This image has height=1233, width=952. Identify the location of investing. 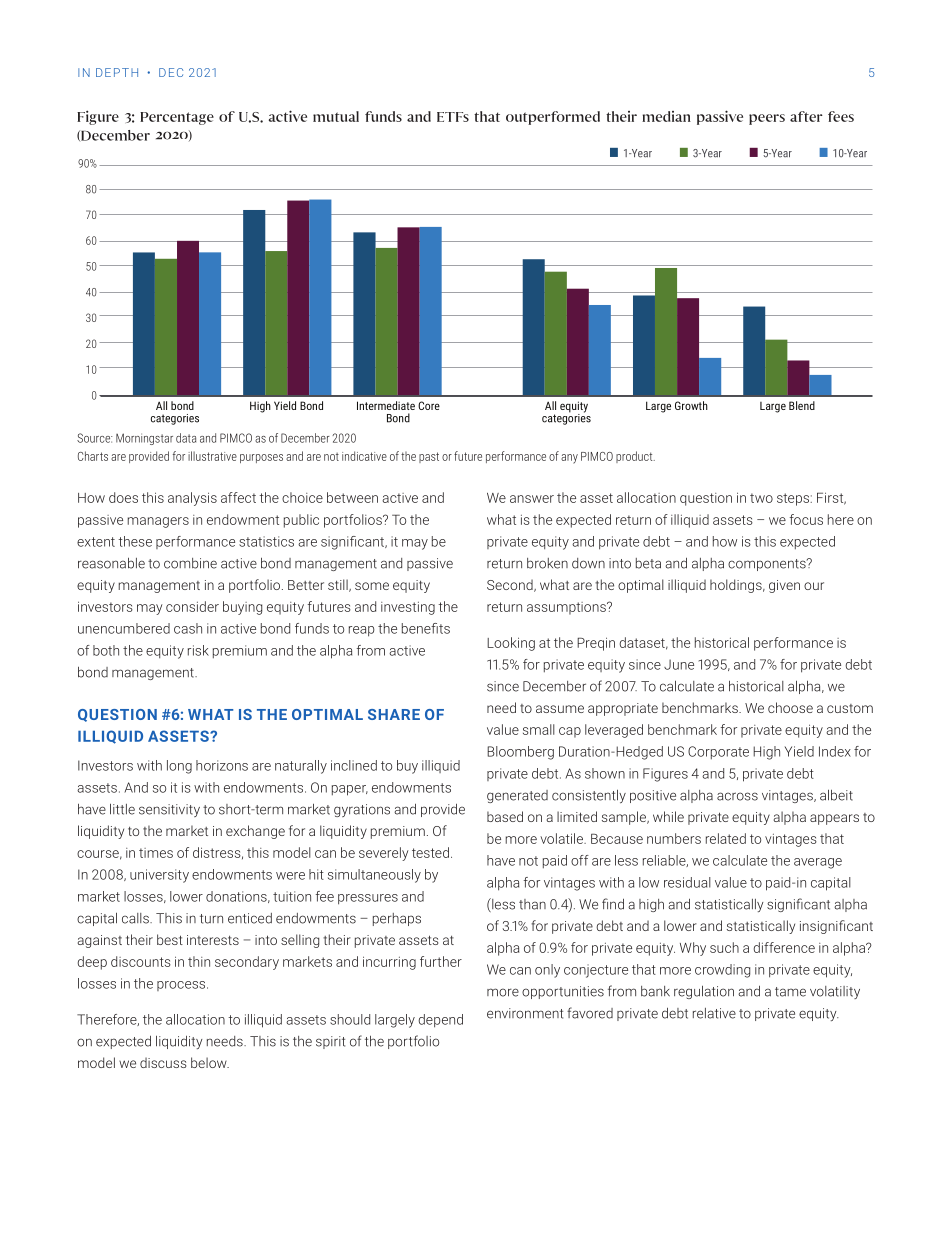
(408, 608).
